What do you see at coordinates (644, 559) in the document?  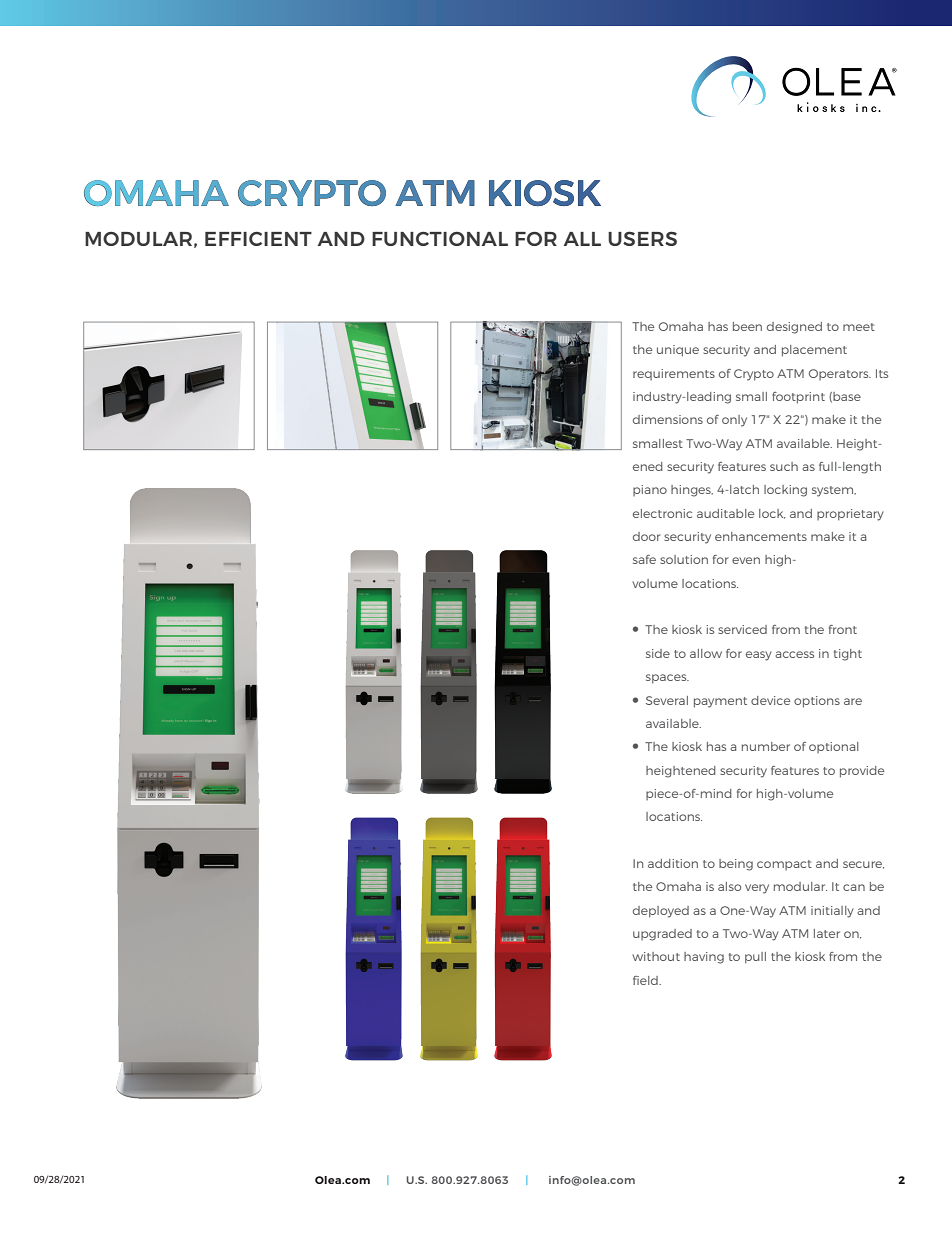 I see `safe` at bounding box center [644, 559].
